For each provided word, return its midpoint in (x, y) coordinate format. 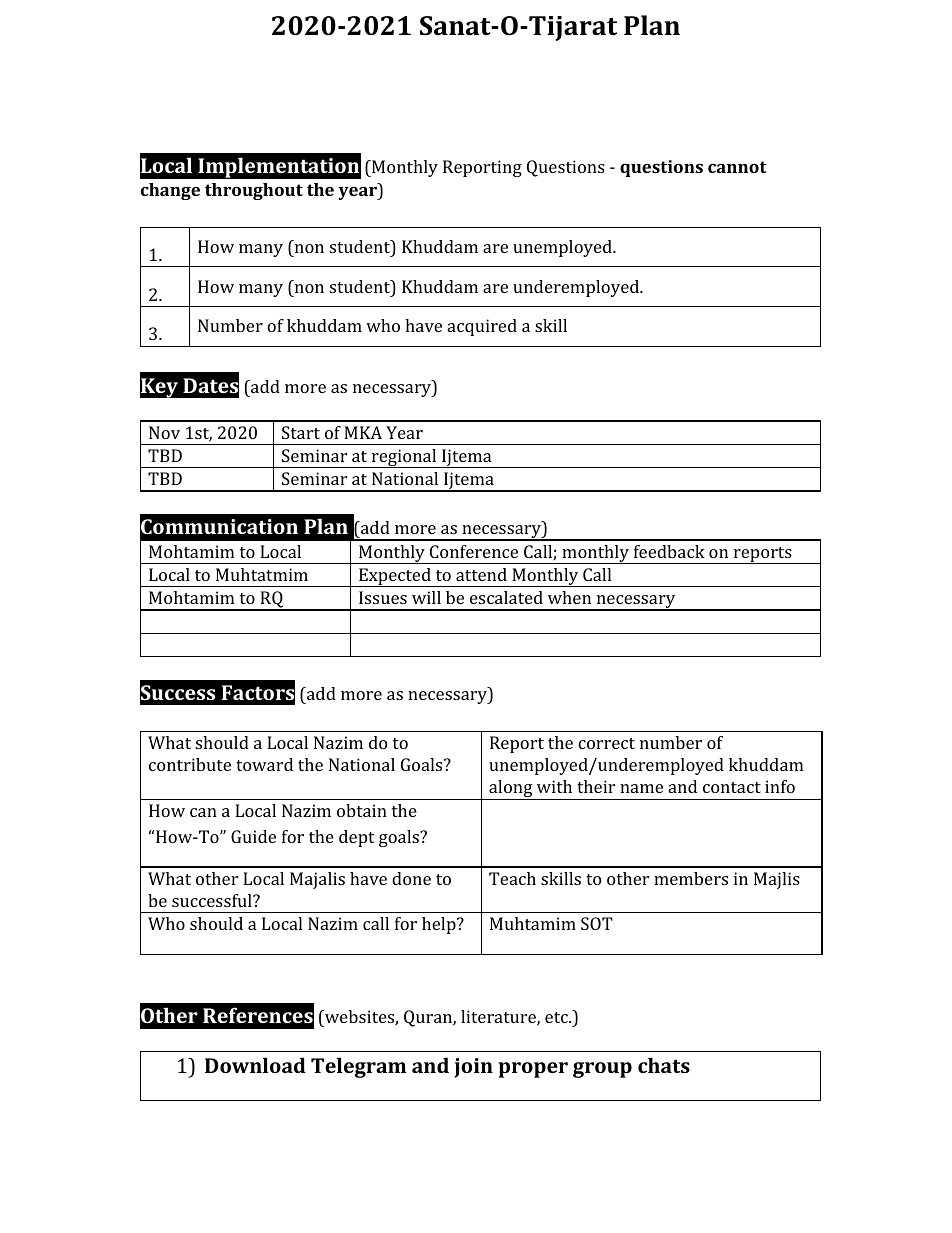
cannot (737, 167)
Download (255, 1065)
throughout (254, 191)
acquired (482, 327)
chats (664, 1065)
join (473, 1068)
